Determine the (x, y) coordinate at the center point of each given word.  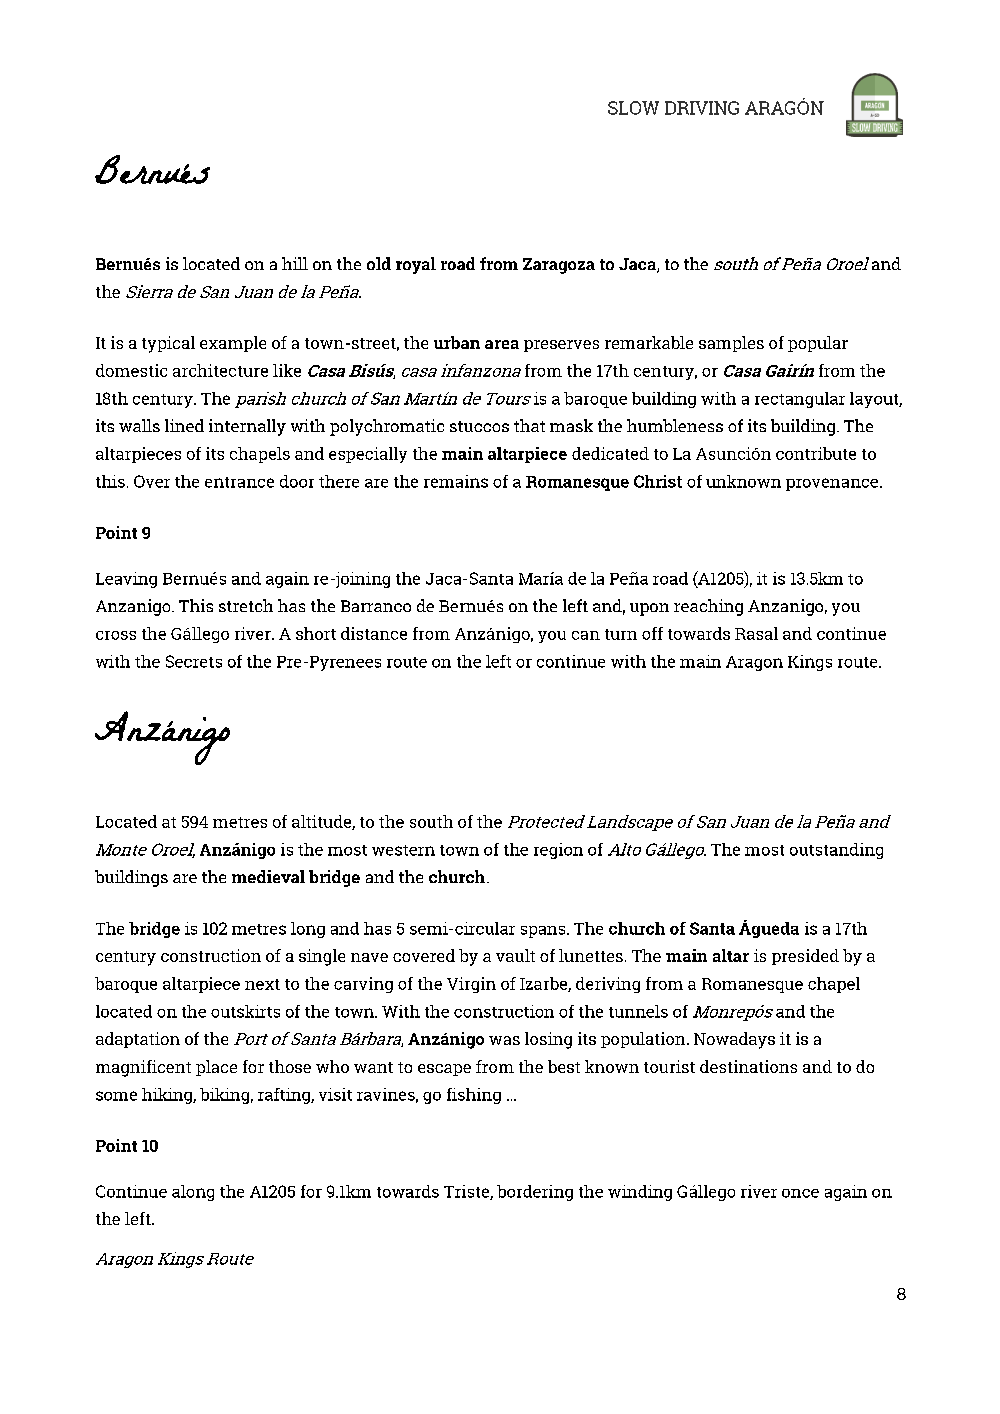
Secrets (194, 661)
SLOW (633, 108)
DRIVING (702, 108)
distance (374, 633)
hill (295, 263)
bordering (535, 1193)
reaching (708, 607)
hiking (168, 1096)
